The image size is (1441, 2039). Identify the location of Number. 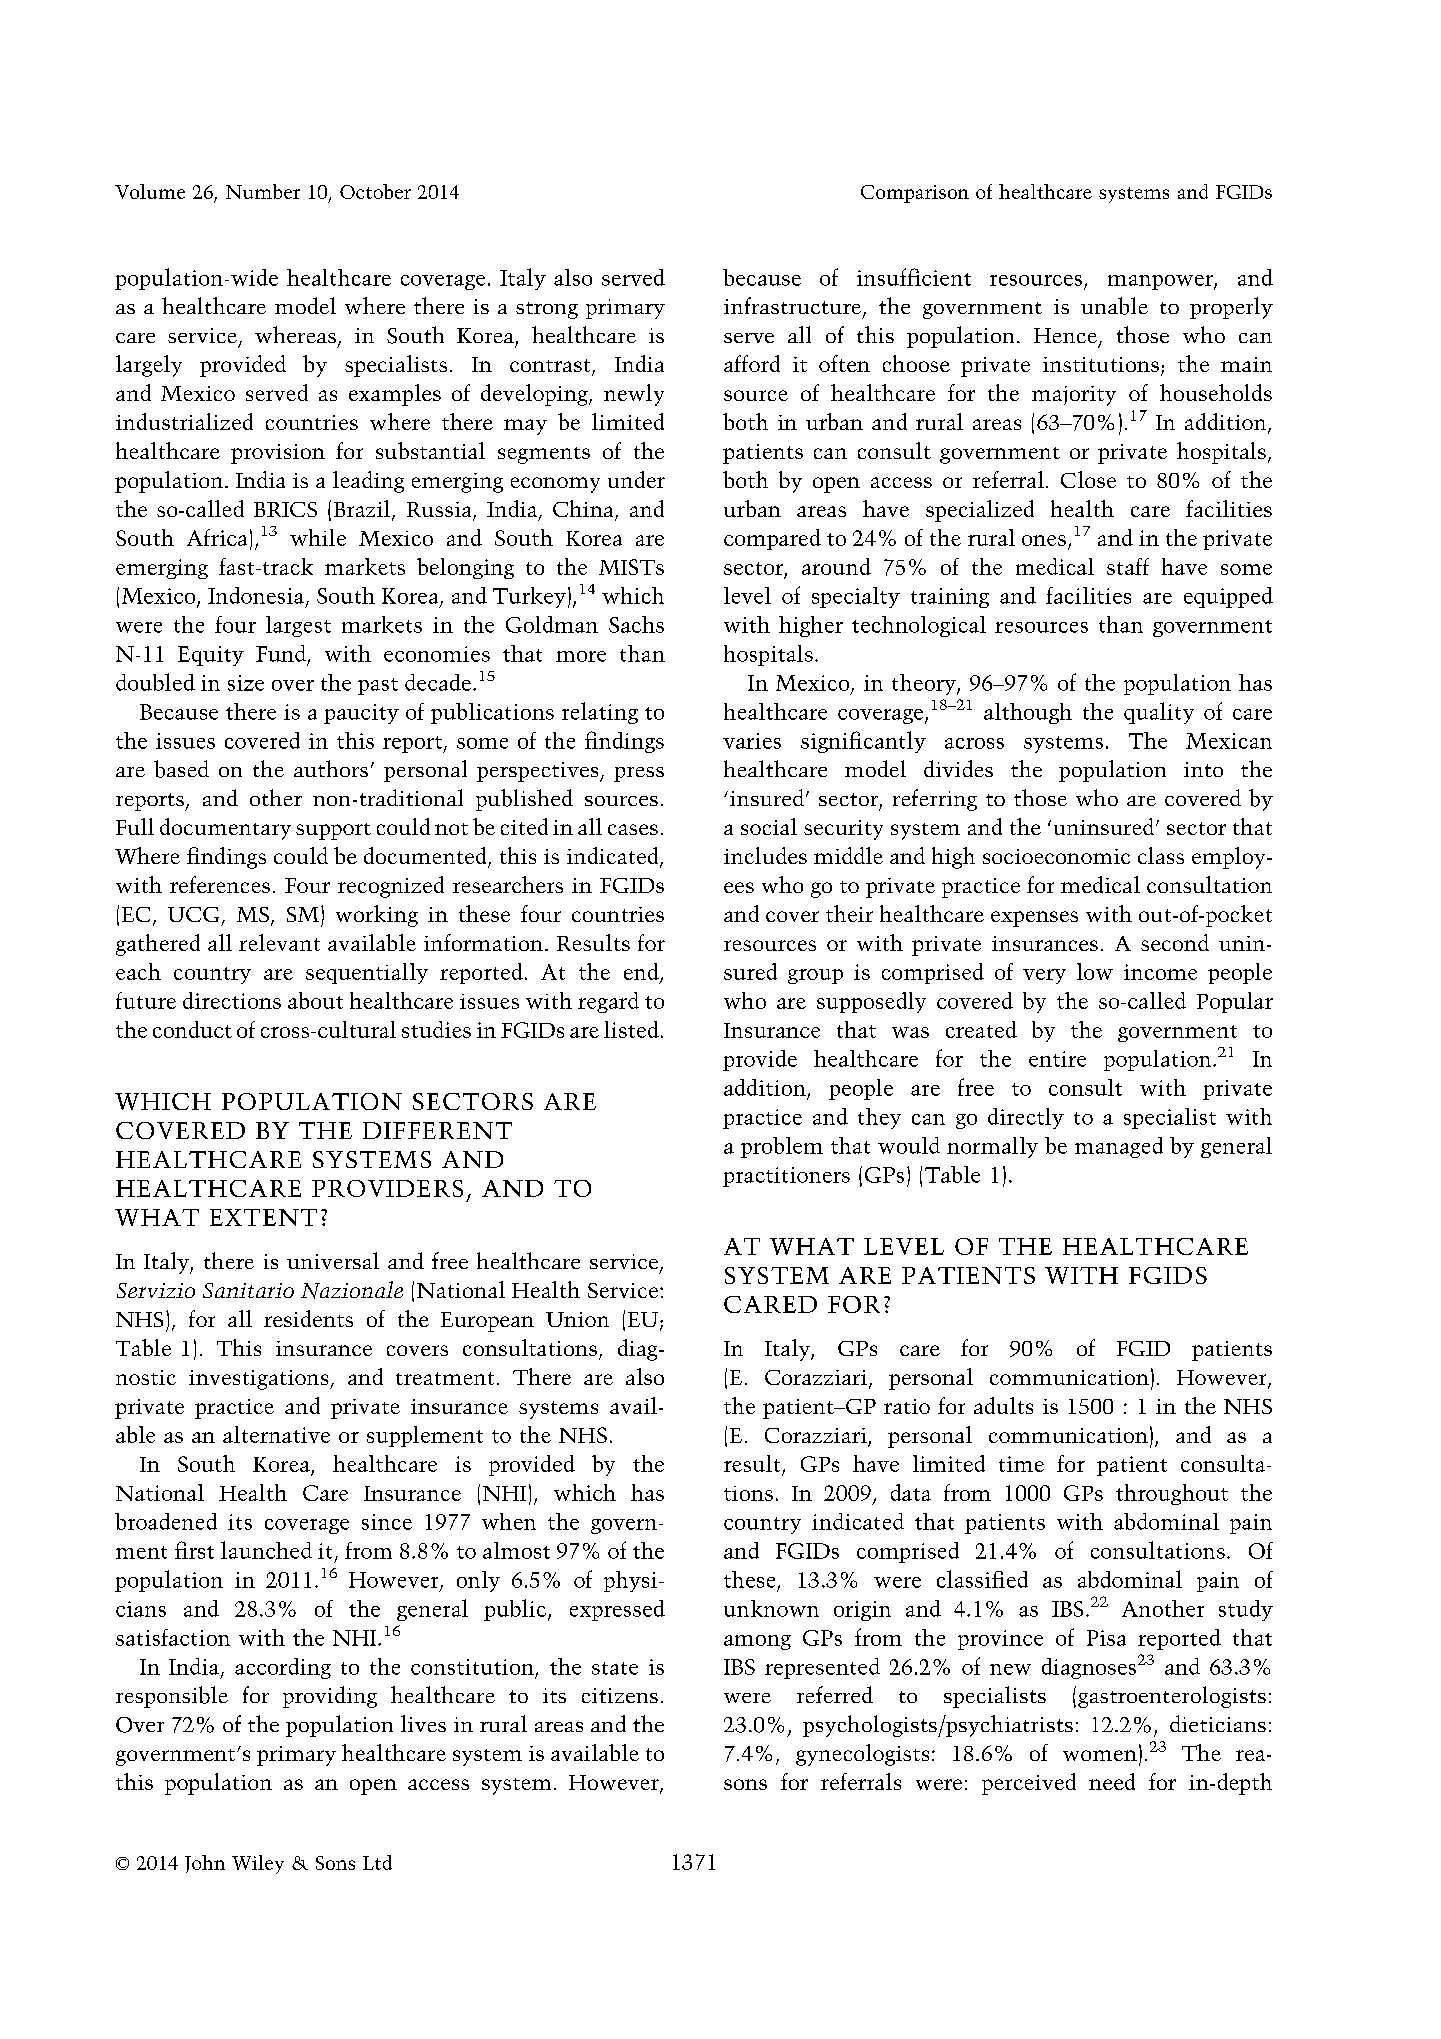
(263, 191).
